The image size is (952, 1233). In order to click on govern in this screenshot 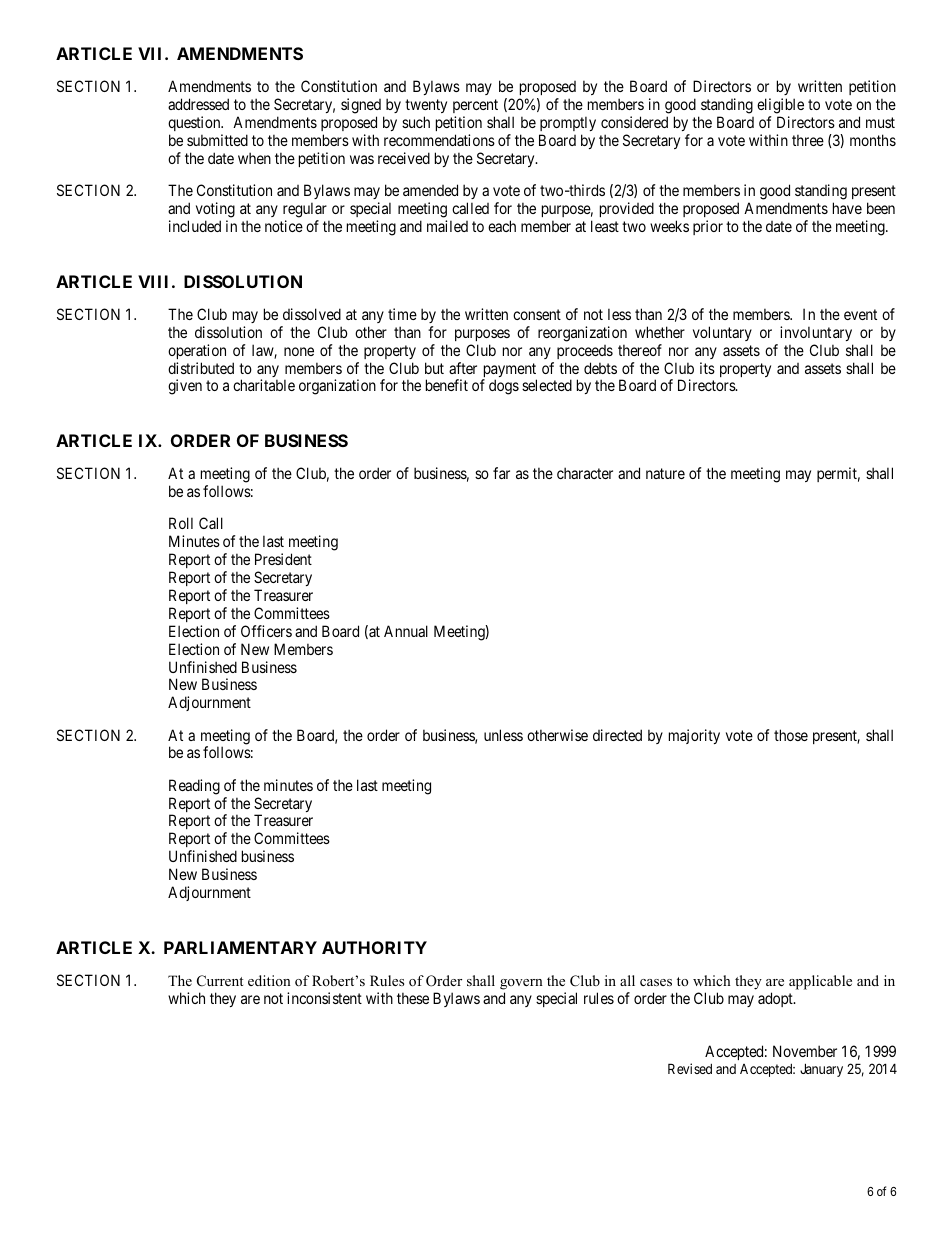, I will do `click(521, 984)`.
